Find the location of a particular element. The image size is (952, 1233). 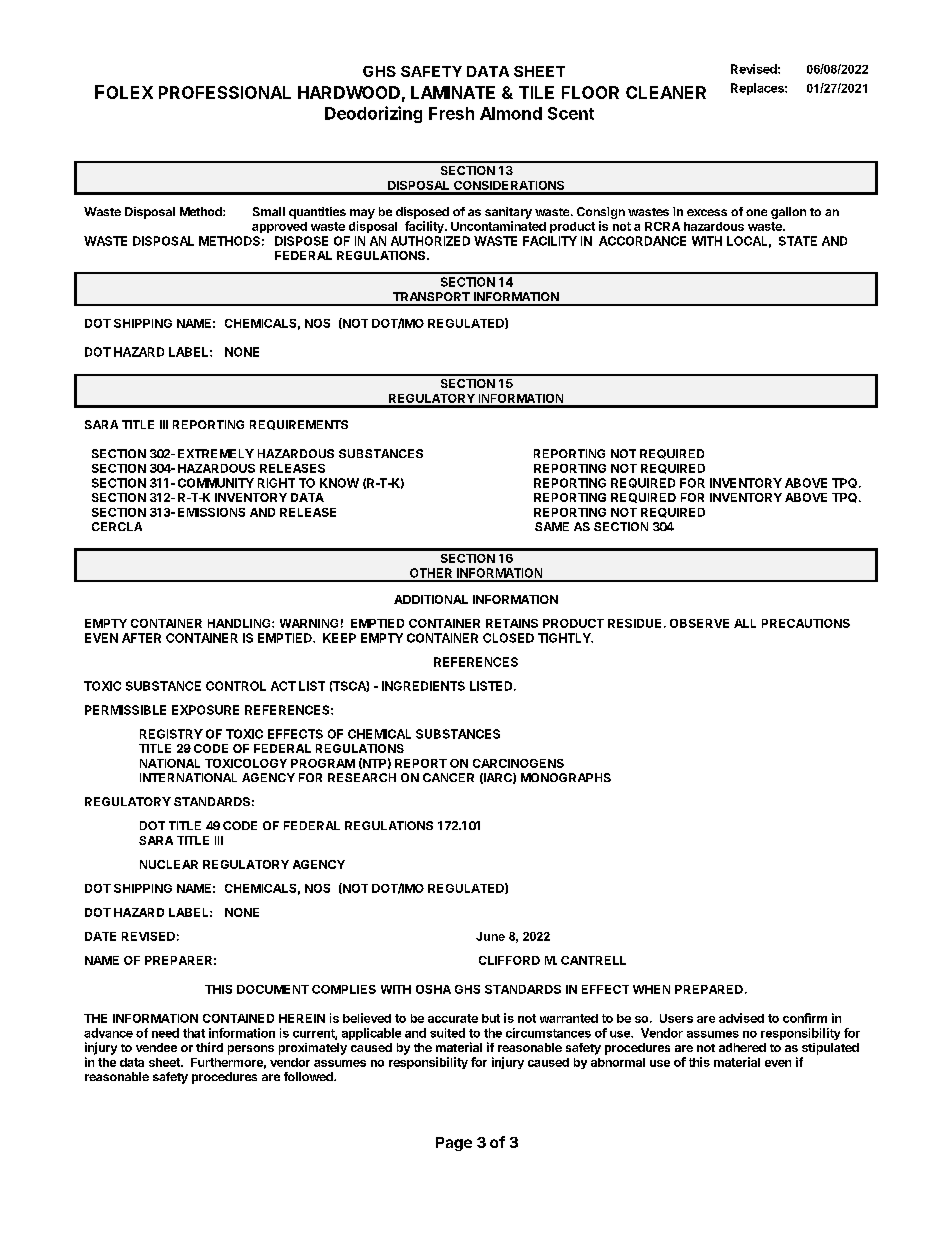

CLEANER is located at coordinates (666, 92).
